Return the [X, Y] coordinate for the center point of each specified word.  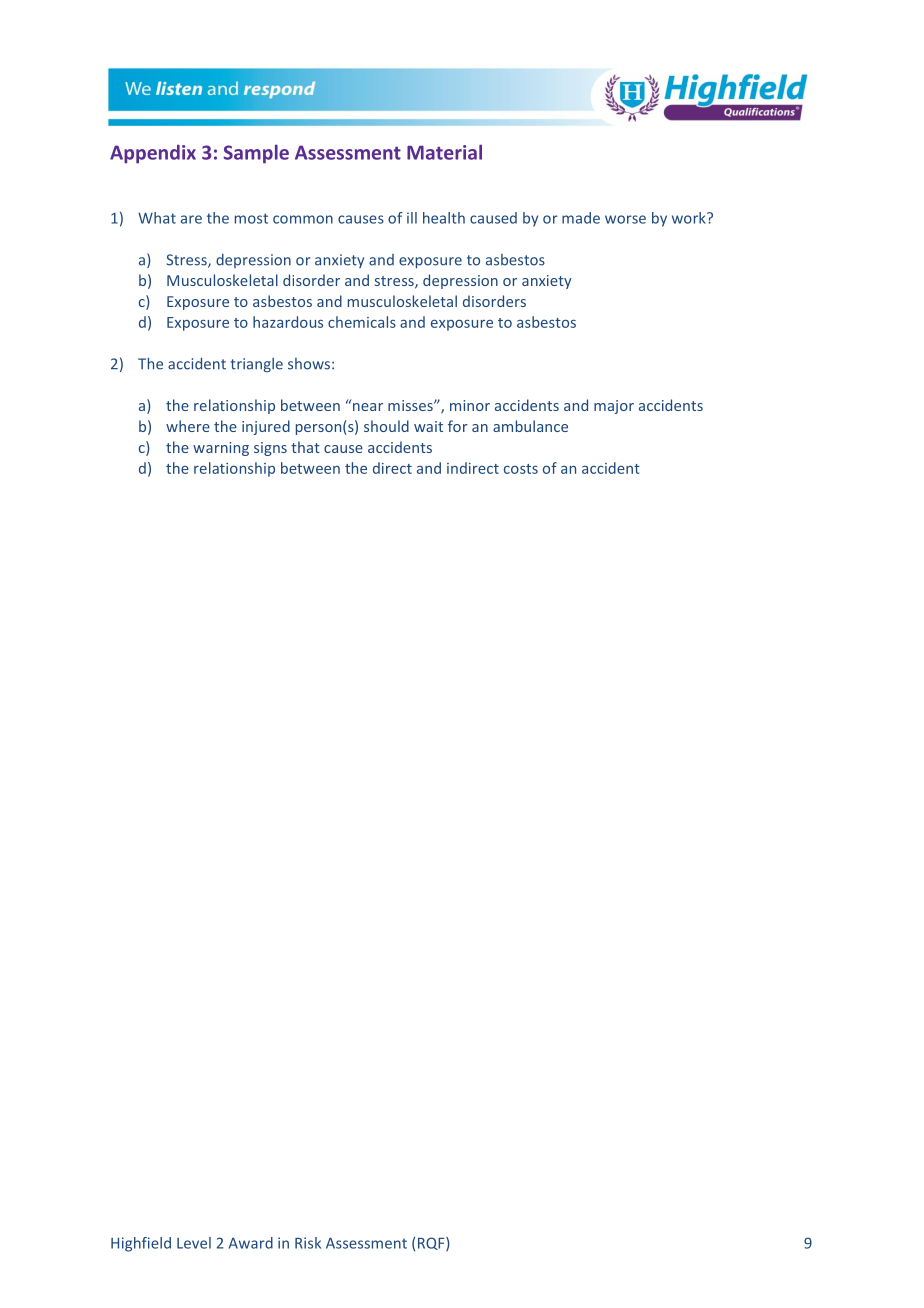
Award [251, 1243]
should [386, 426]
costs [521, 469]
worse [625, 219]
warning [221, 449]
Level [194, 1243]
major [614, 407]
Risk [308, 1243]
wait [428, 426]
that [305, 447]
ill [412, 218]
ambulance [530, 426]
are [191, 219]
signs [270, 449]
